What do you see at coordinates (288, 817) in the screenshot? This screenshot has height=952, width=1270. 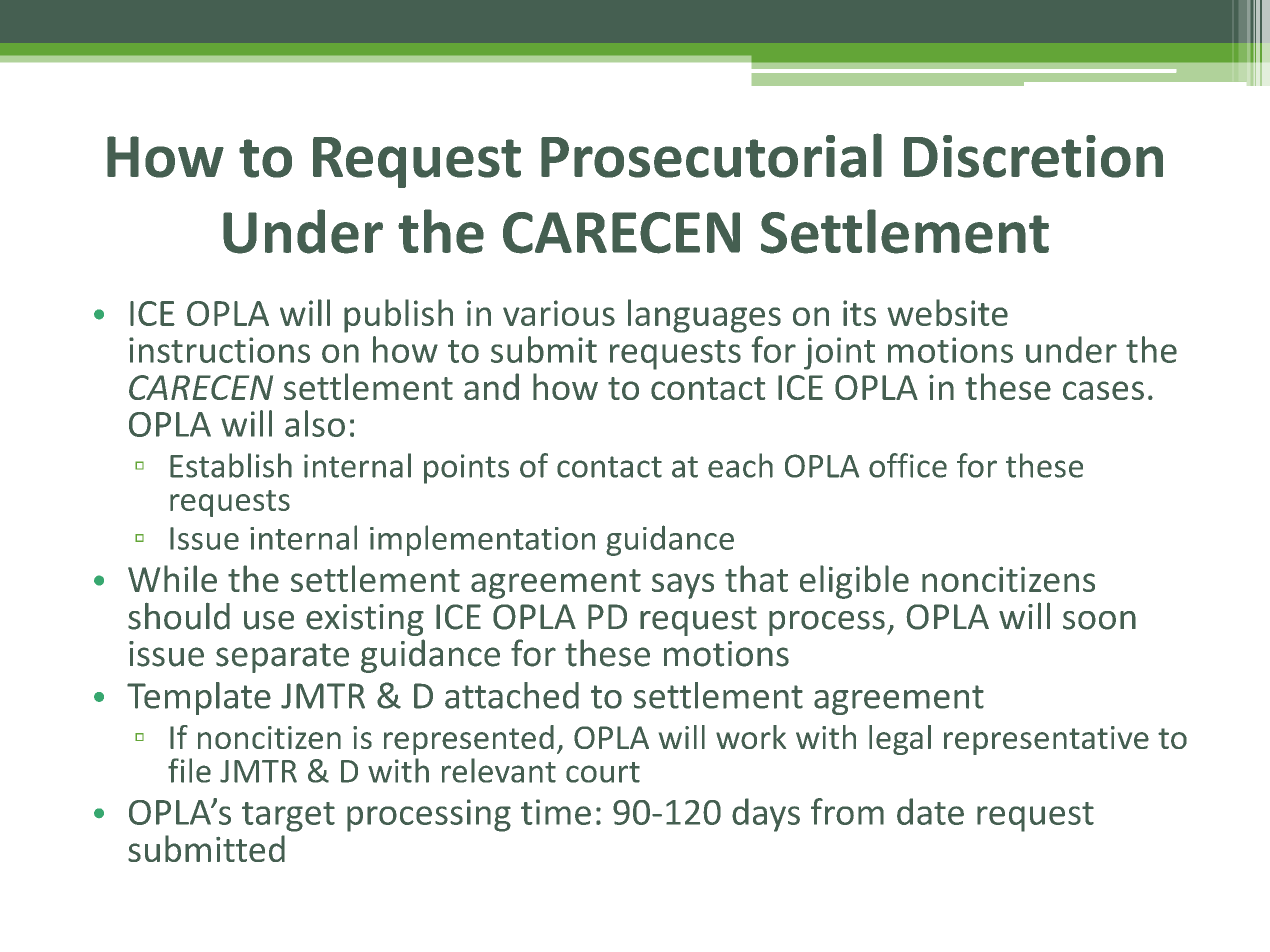 I see `target` at bounding box center [288, 817].
